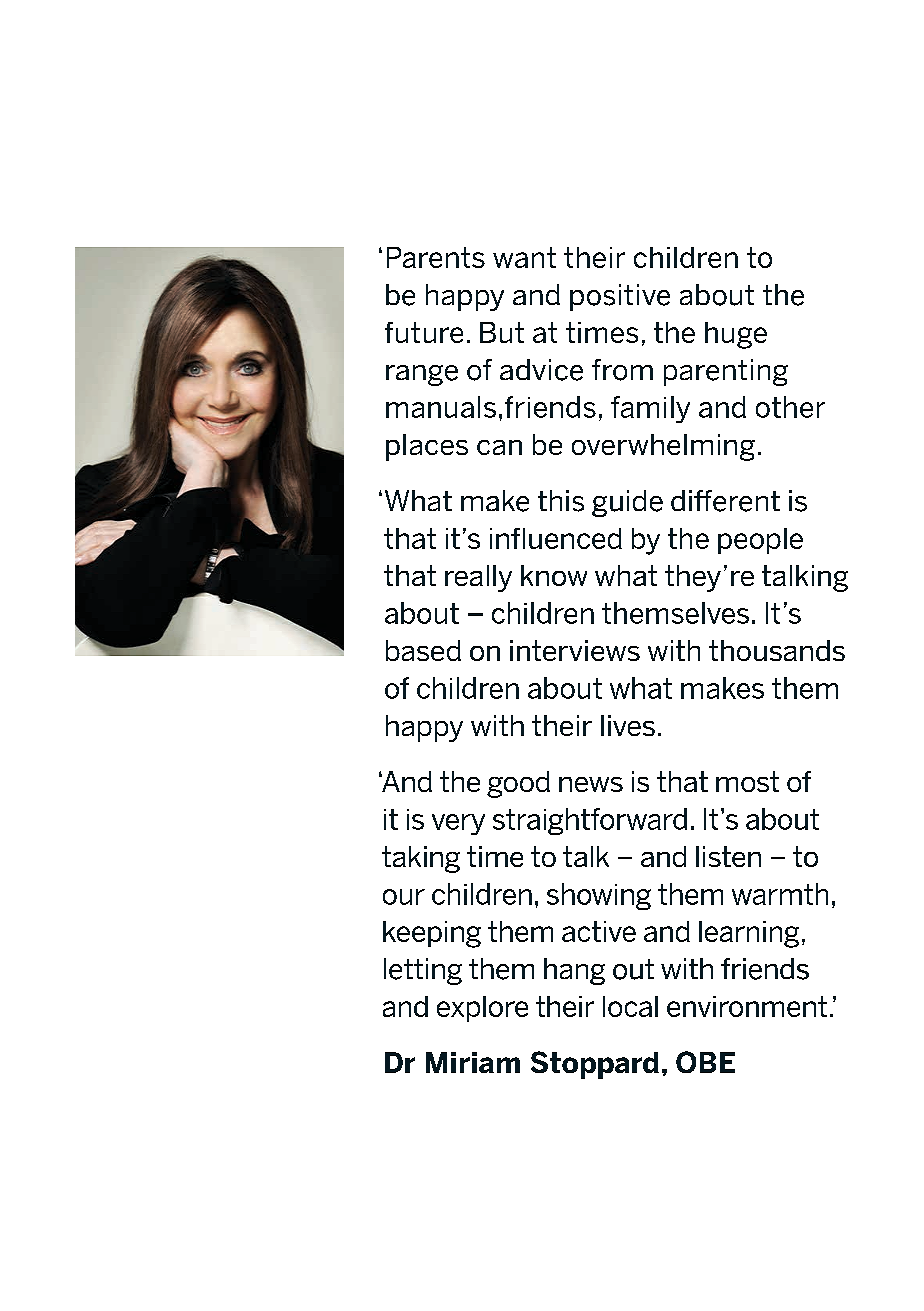 The image size is (924, 1311). Describe the element at coordinates (473, 1062) in the screenshot. I see `Miriam` at that location.
